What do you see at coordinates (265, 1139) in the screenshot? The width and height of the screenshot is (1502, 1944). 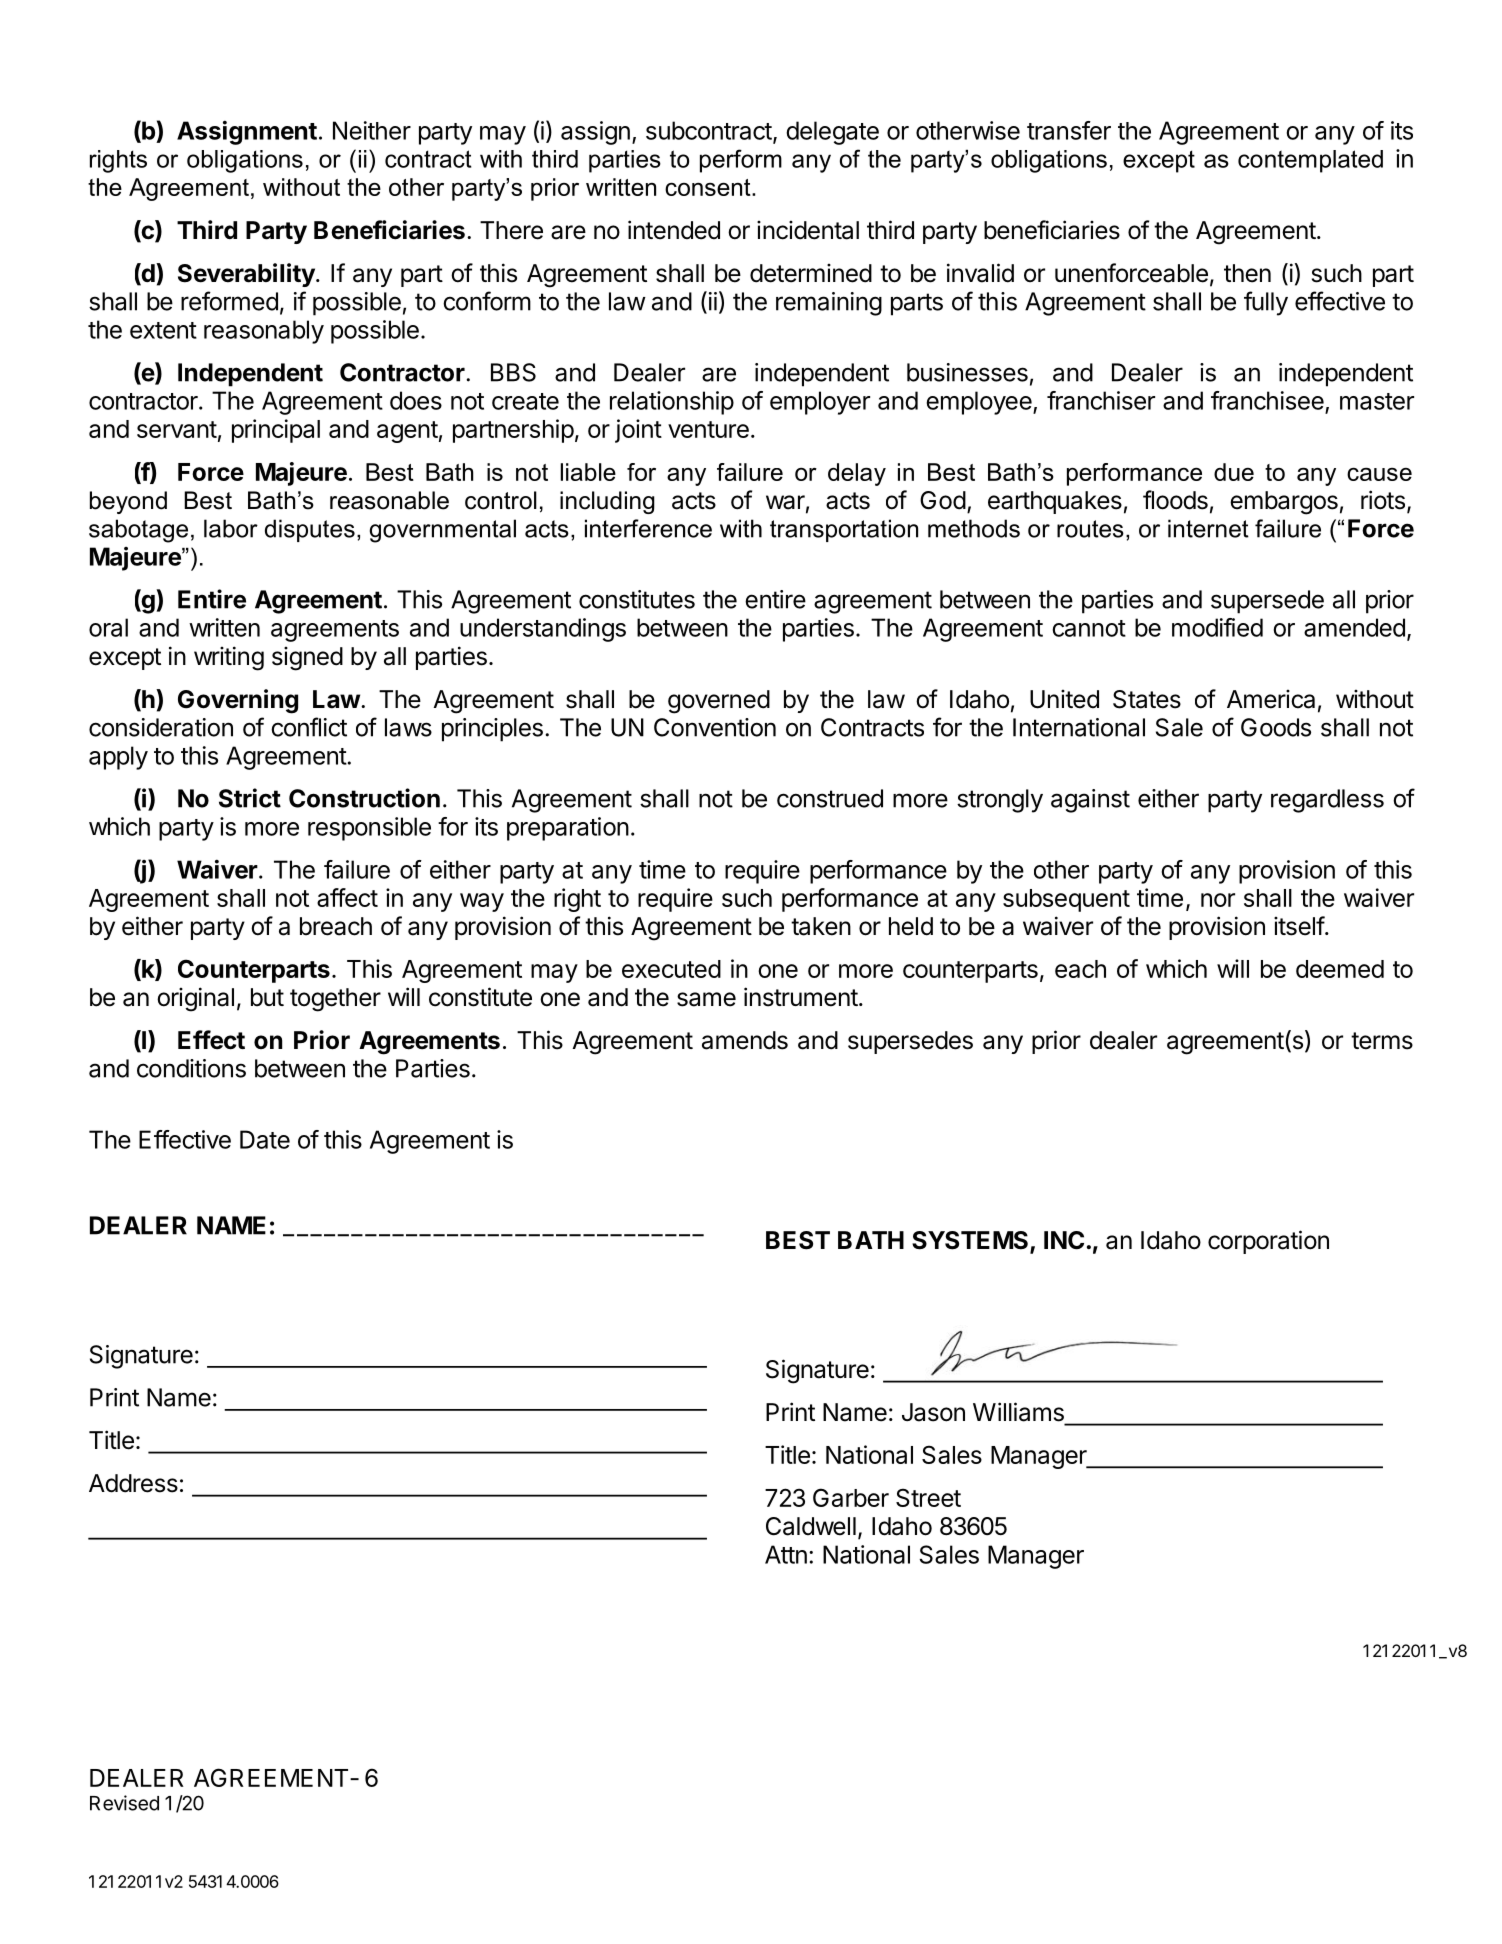 I see `Date` at bounding box center [265, 1139].
